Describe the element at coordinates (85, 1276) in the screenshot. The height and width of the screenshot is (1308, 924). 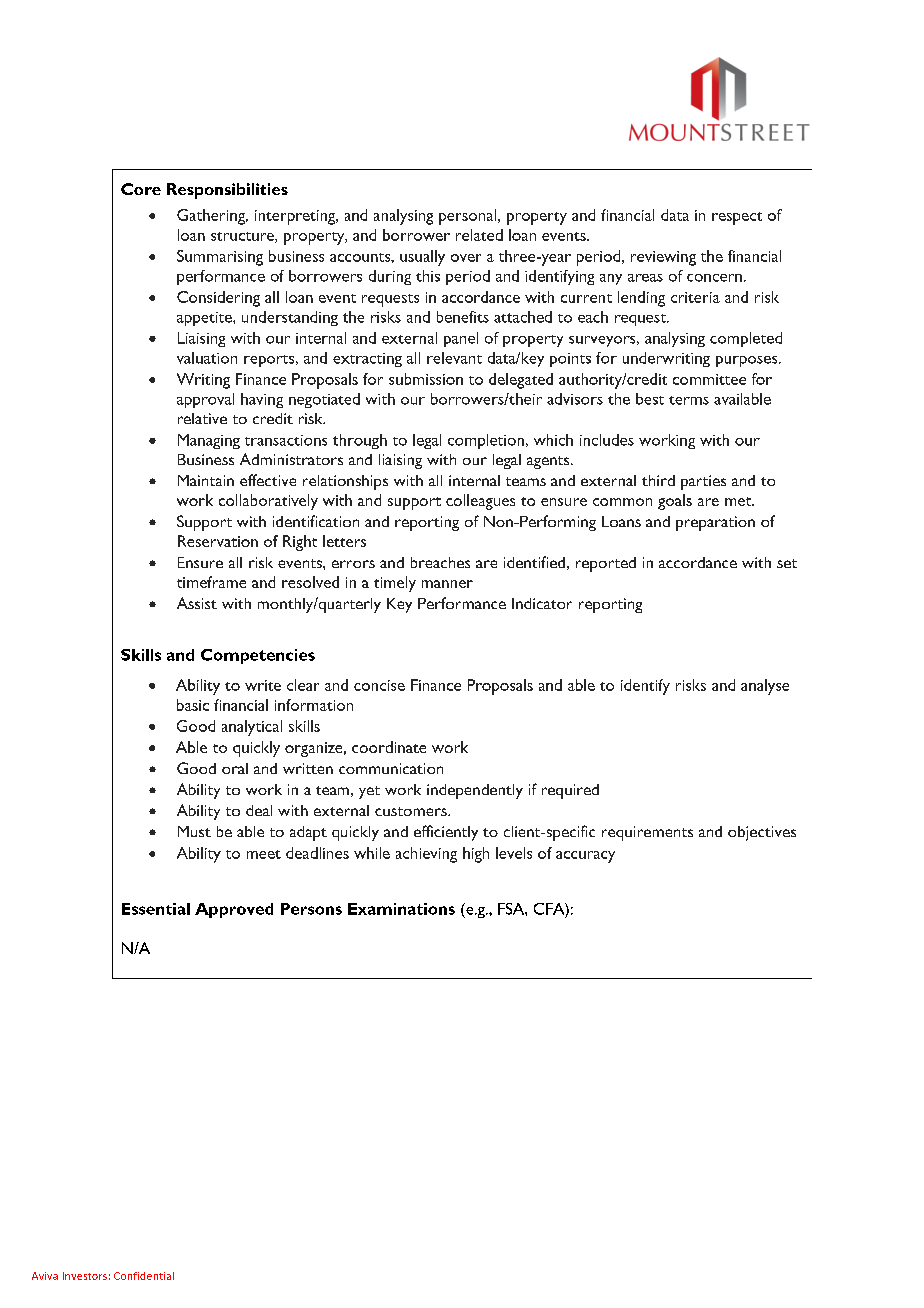
I see `Investors` at that location.
